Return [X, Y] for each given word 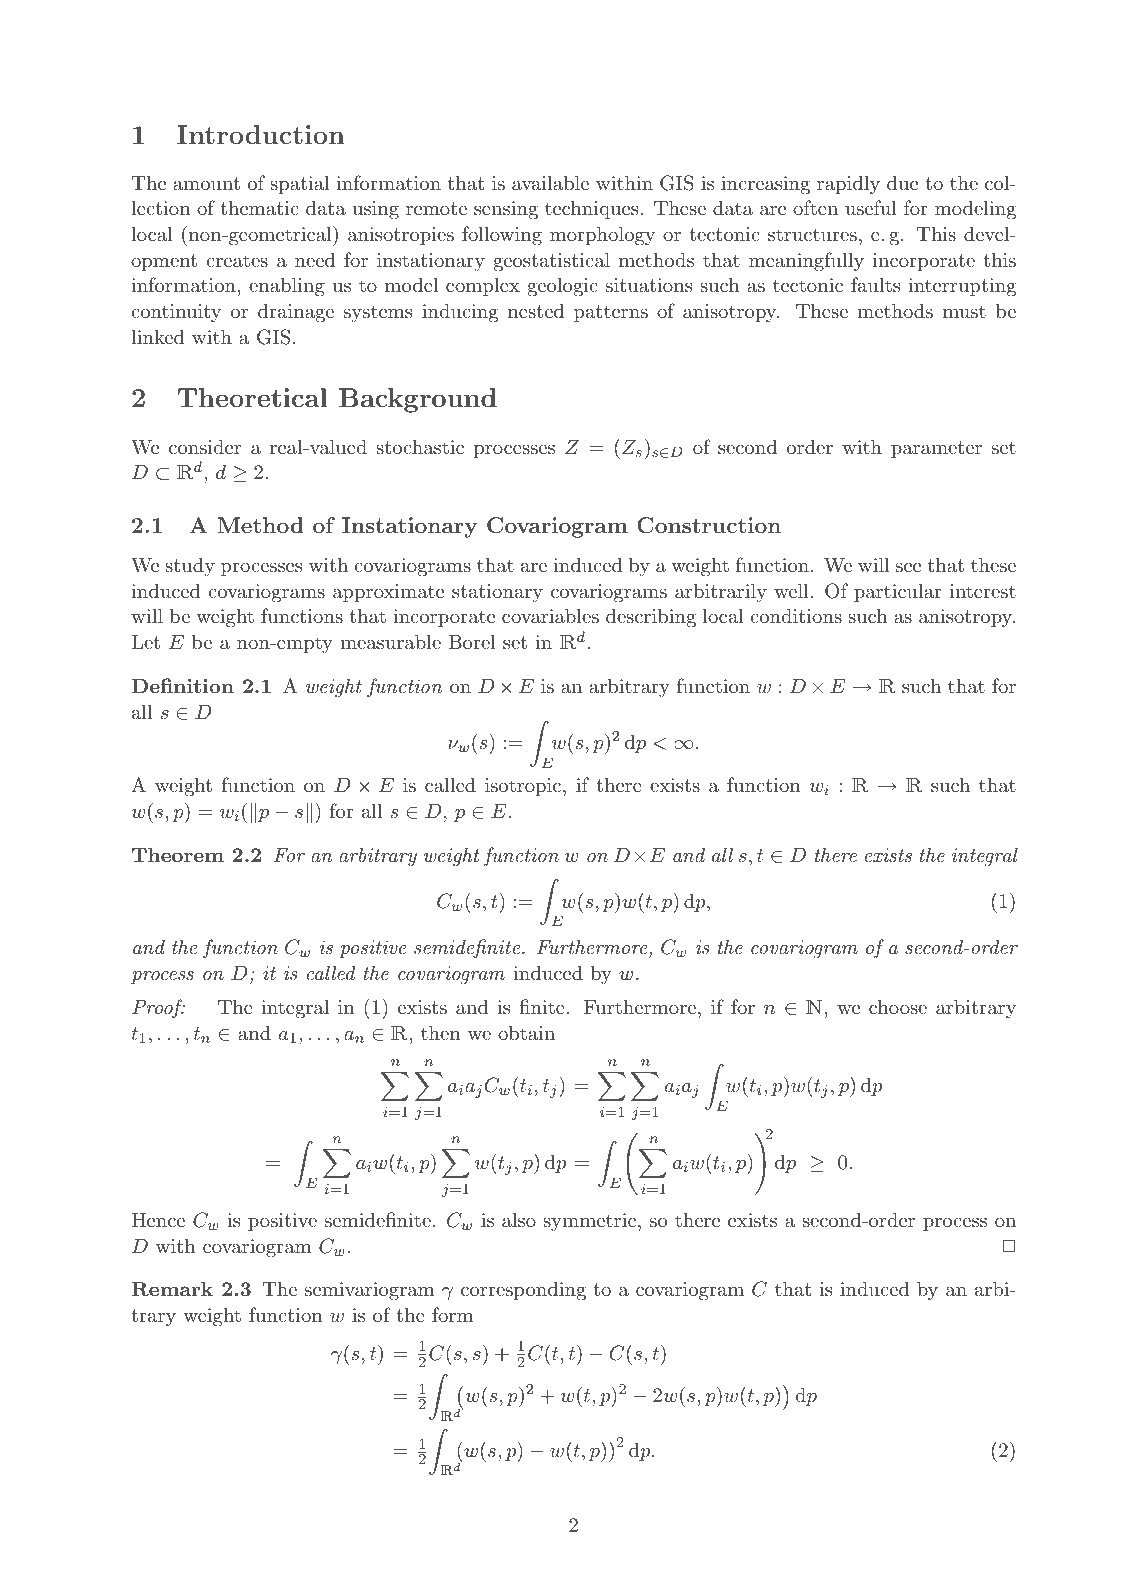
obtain [526, 1033]
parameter [936, 449]
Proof [158, 1008]
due [902, 182]
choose [898, 1006]
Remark [172, 1288]
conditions [796, 615]
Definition [182, 685]
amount [206, 184]
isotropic [524, 787]
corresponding [523, 1291]
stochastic [420, 447]
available [550, 183]
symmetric [591, 1222]
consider [205, 447]
